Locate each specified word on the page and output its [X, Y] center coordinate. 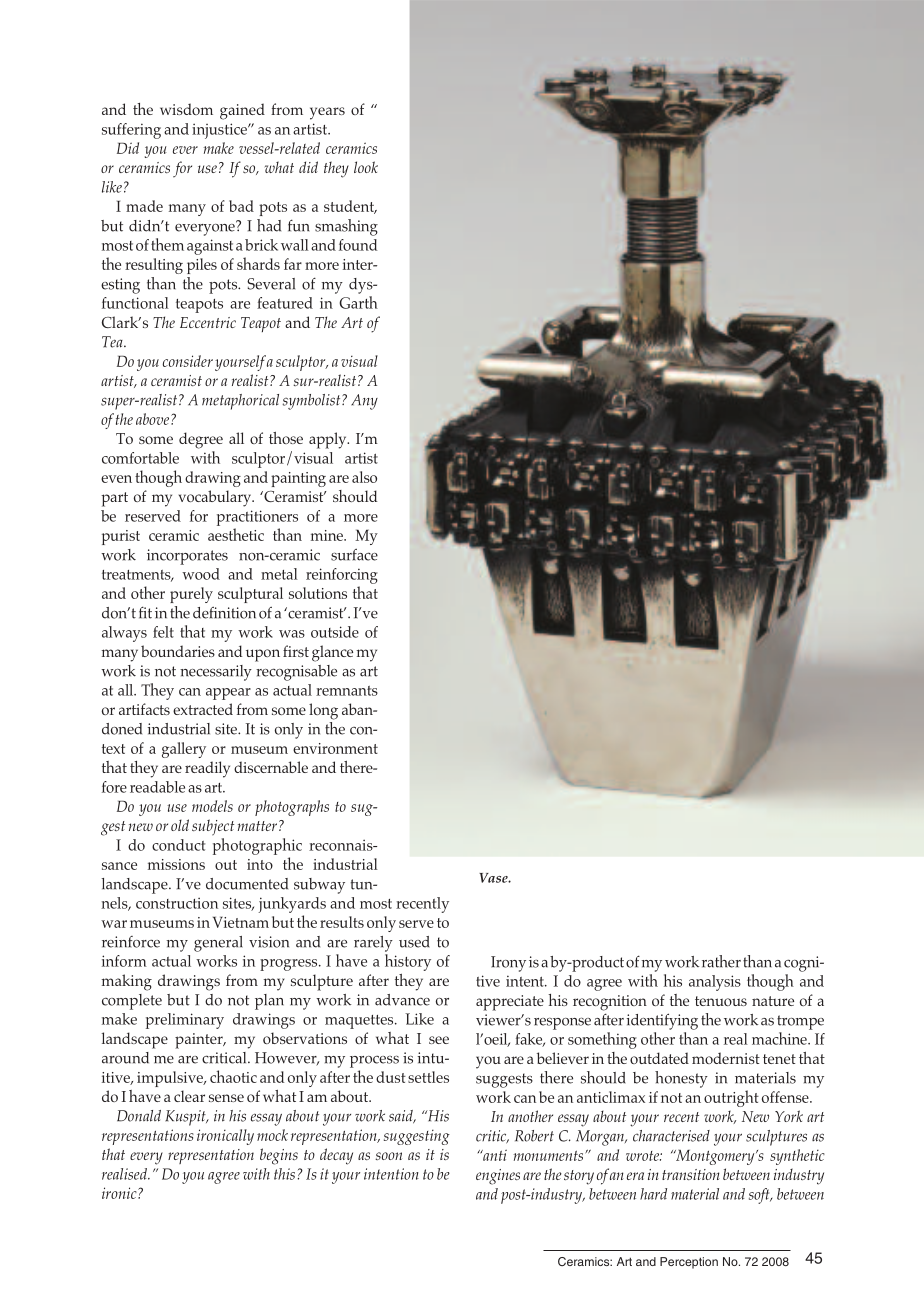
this [284, 1174]
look [366, 167]
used [414, 942]
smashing [346, 227]
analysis [715, 983]
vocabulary [216, 498]
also [364, 477]
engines [498, 1177]
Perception [689, 1263]
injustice [220, 131]
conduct [178, 845]
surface [354, 555]
